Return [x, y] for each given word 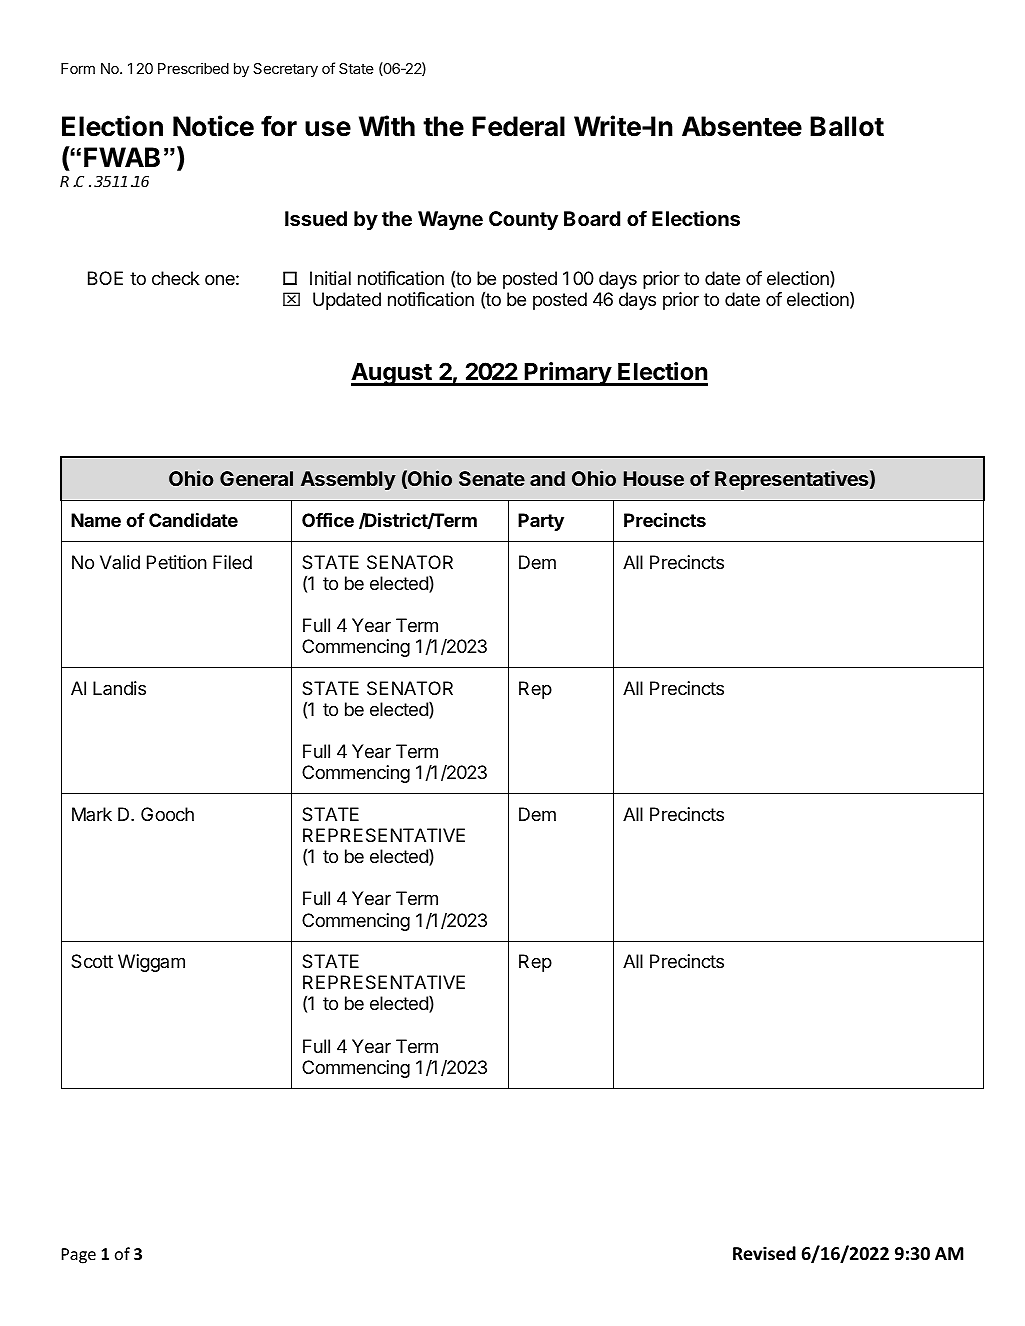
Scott [92, 961]
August [392, 374]
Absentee [742, 126]
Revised [764, 1253]
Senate [492, 478]
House [654, 478]
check [176, 278]
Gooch [167, 814]
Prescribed [193, 68]
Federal [518, 126]
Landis [119, 688]
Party [541, 522]
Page [79, 1256]
